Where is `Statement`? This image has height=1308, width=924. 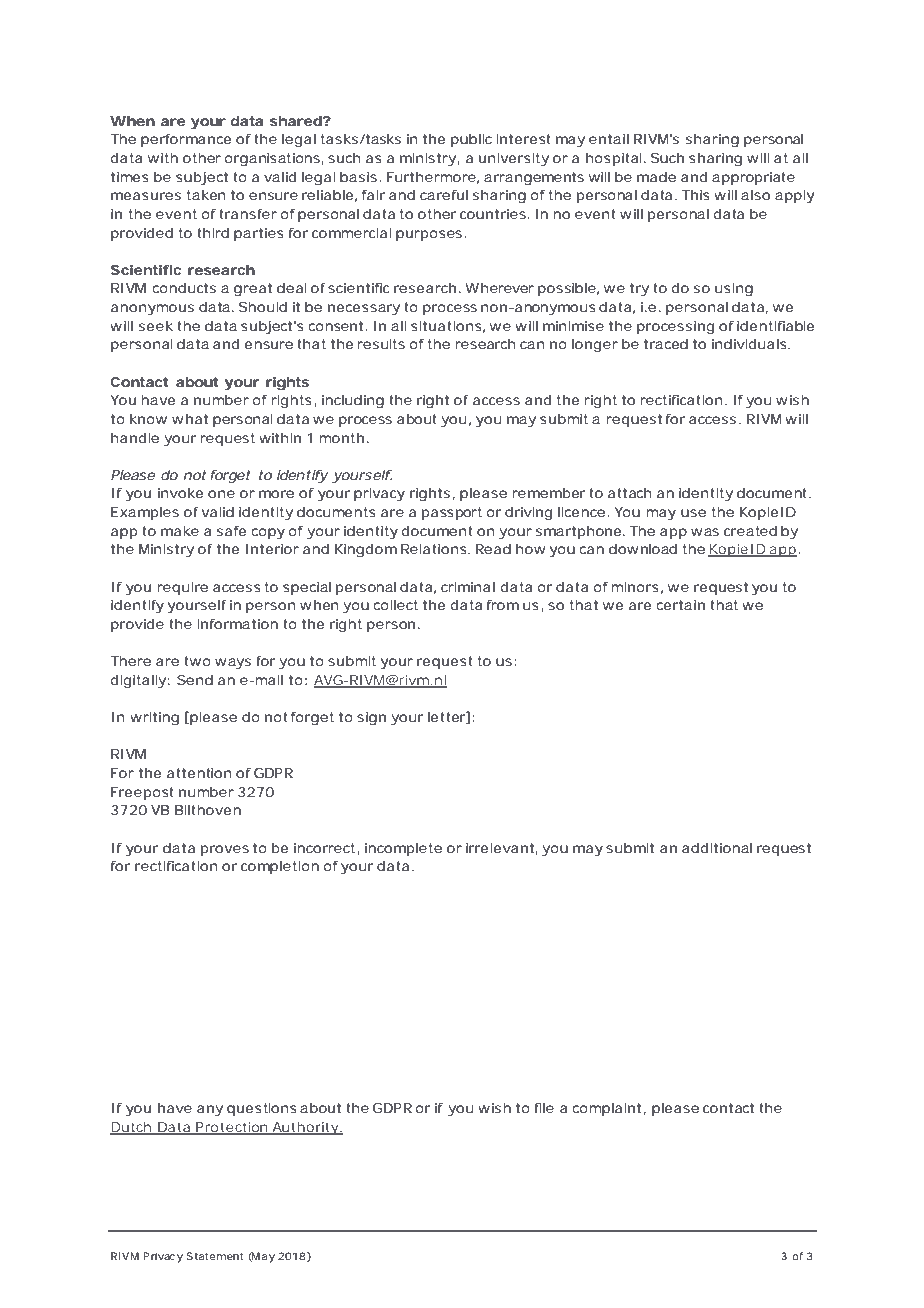 Statement is located at coordinates (214, 1256).
